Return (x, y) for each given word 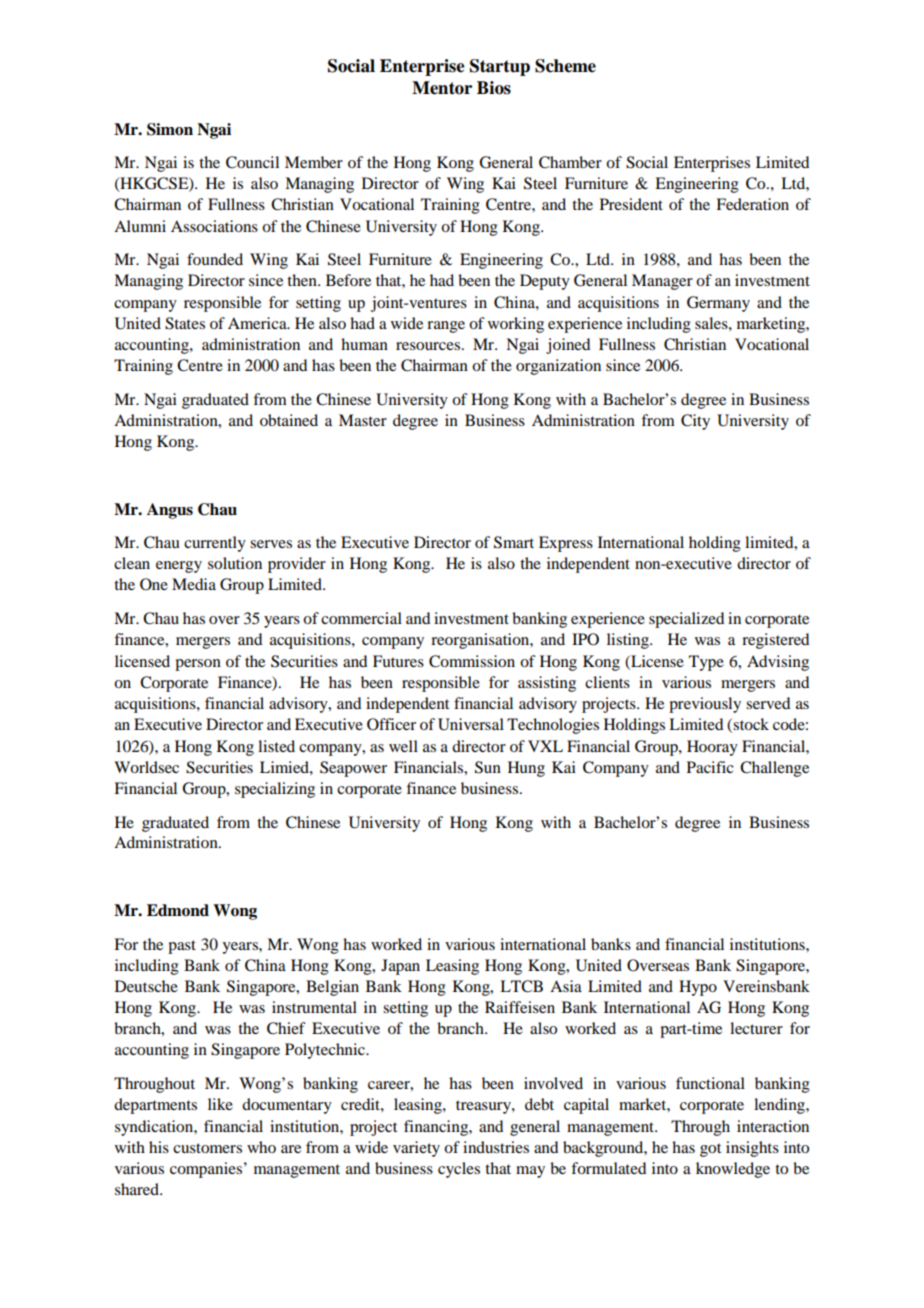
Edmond (178, 910)
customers (207, 1148)
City (695, 422)
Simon (170, 129)
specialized (686, 620)
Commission (472, 661)
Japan (400, 967)
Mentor (442, 88)
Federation (752, 204)
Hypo (698, 988)
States (185, 323)
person (198, 665)
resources (428, 346)
